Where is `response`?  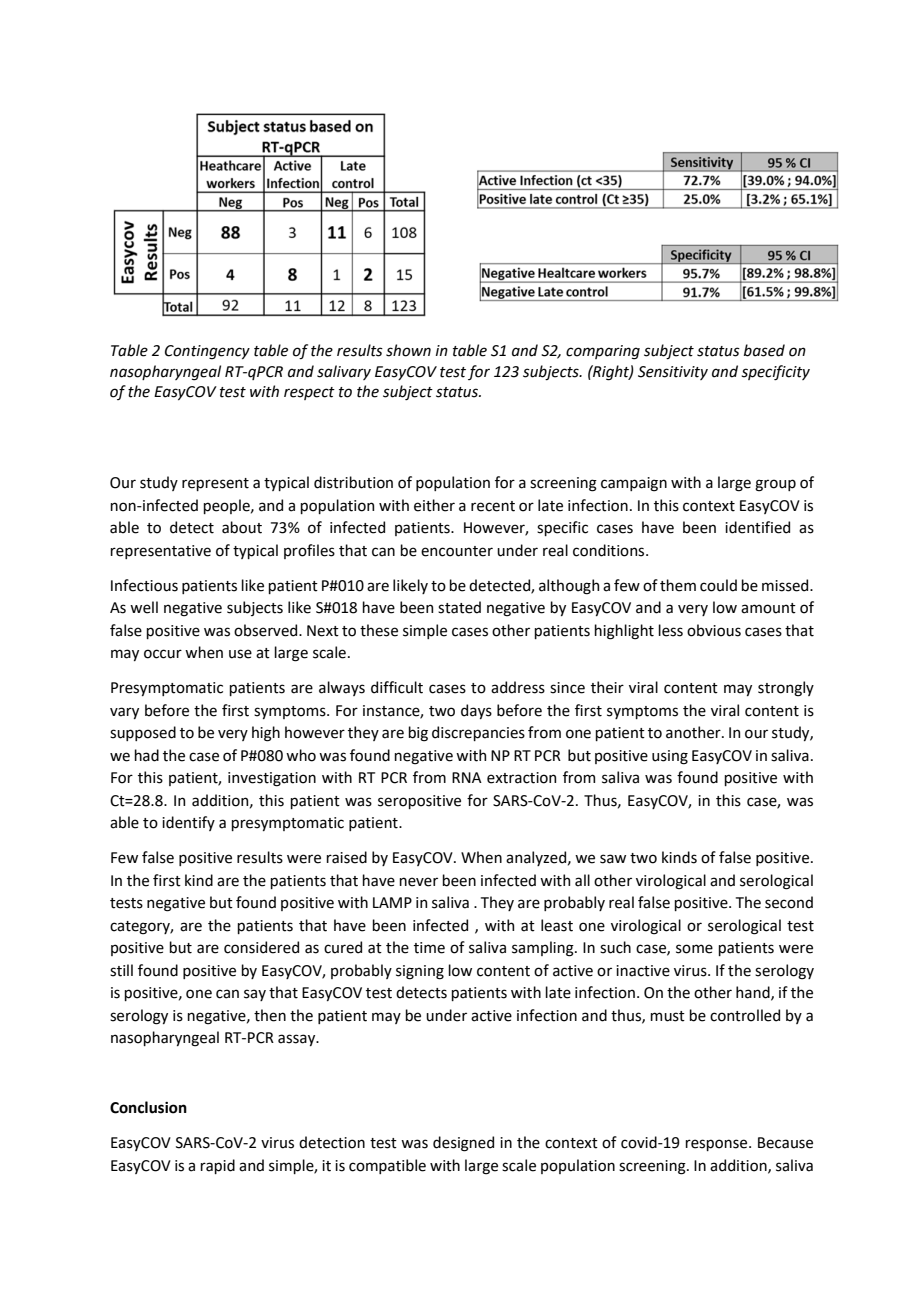
response is located at coordinates (717, 1145).
